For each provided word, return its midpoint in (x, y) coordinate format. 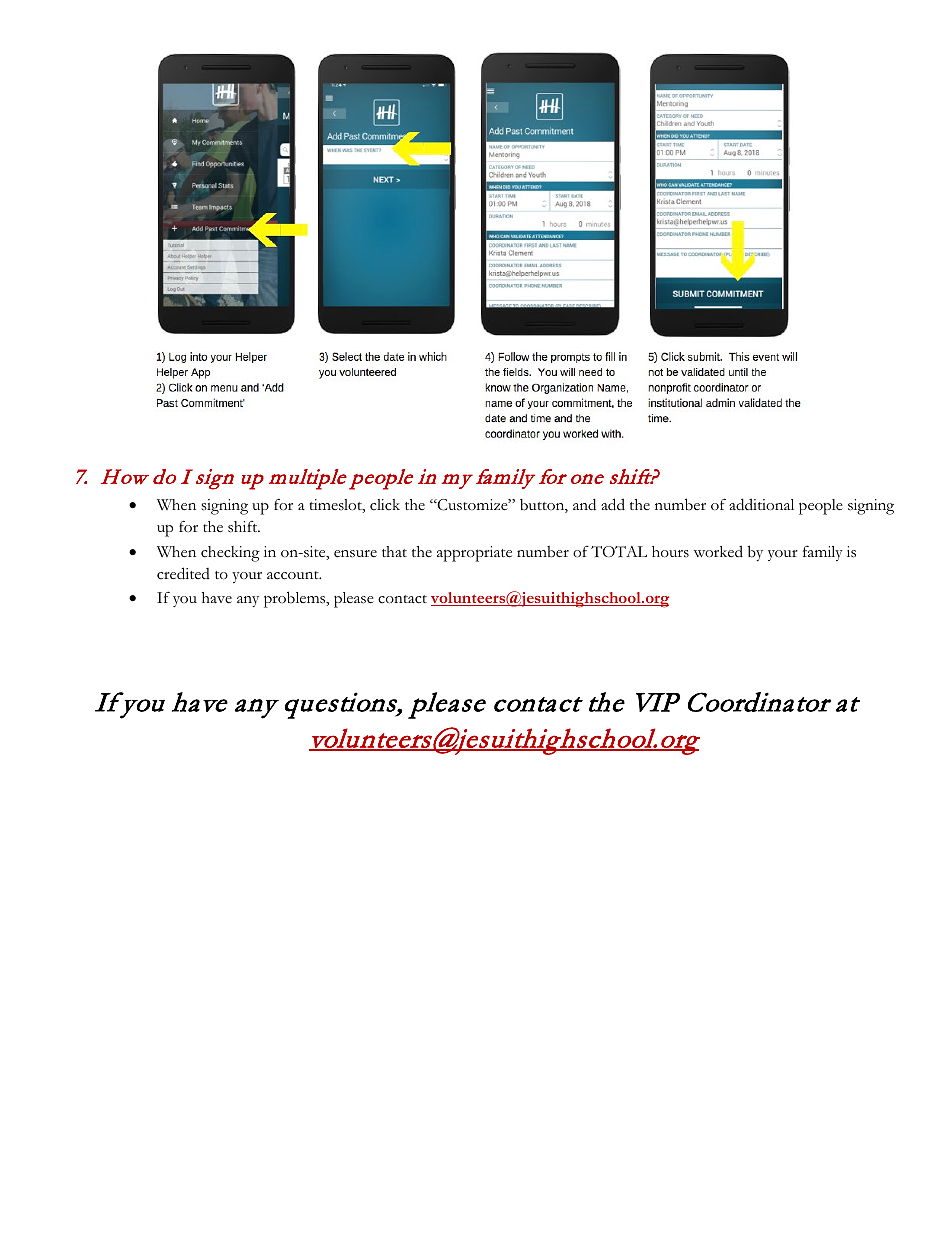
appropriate (474, 554)
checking (230, 554)
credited (183, 573)
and (584, 504)
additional (761, 504)
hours (670, 552)
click (385, 505)
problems (296, 599)
